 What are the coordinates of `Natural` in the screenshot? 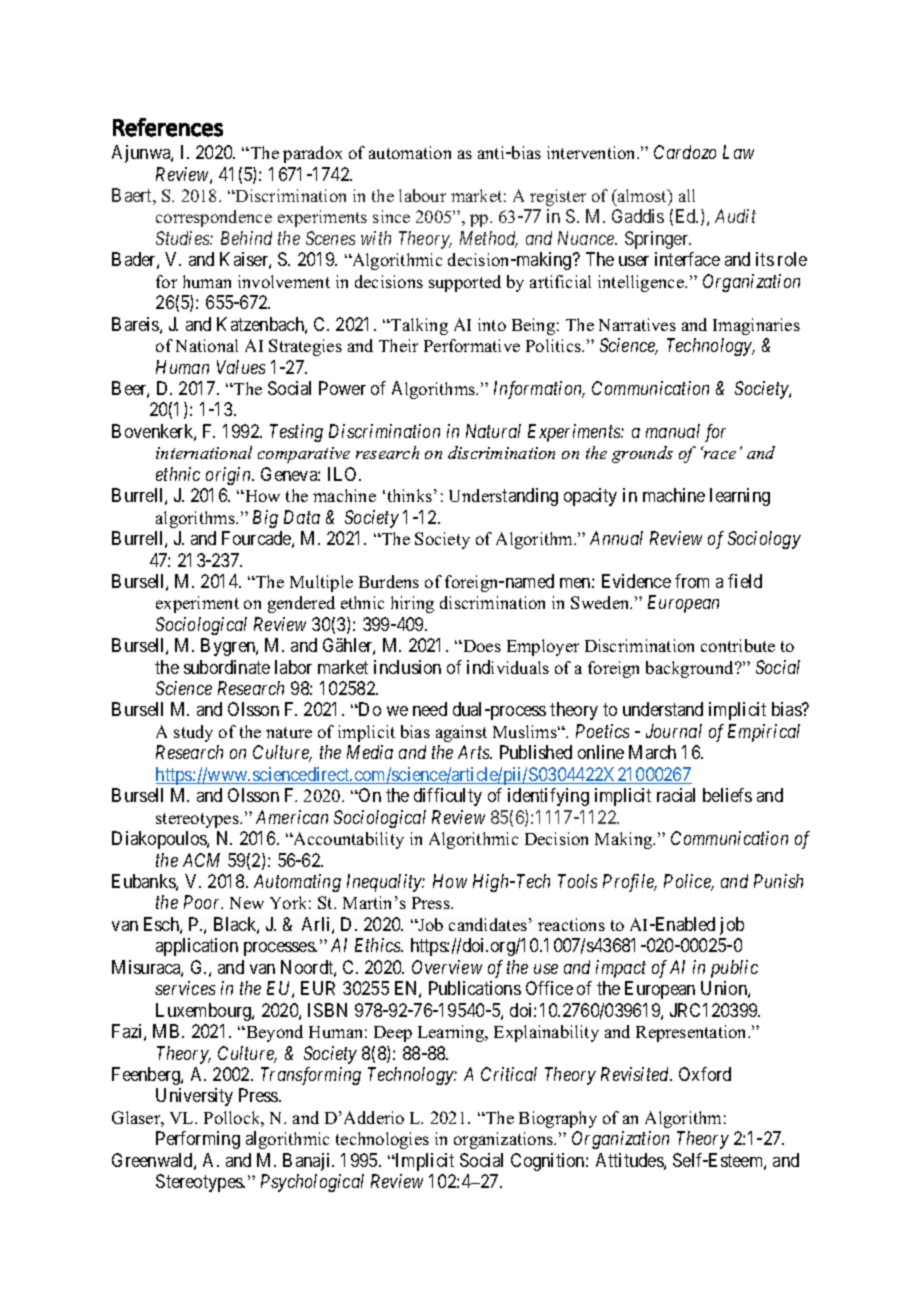 It's located at (493, 431).
